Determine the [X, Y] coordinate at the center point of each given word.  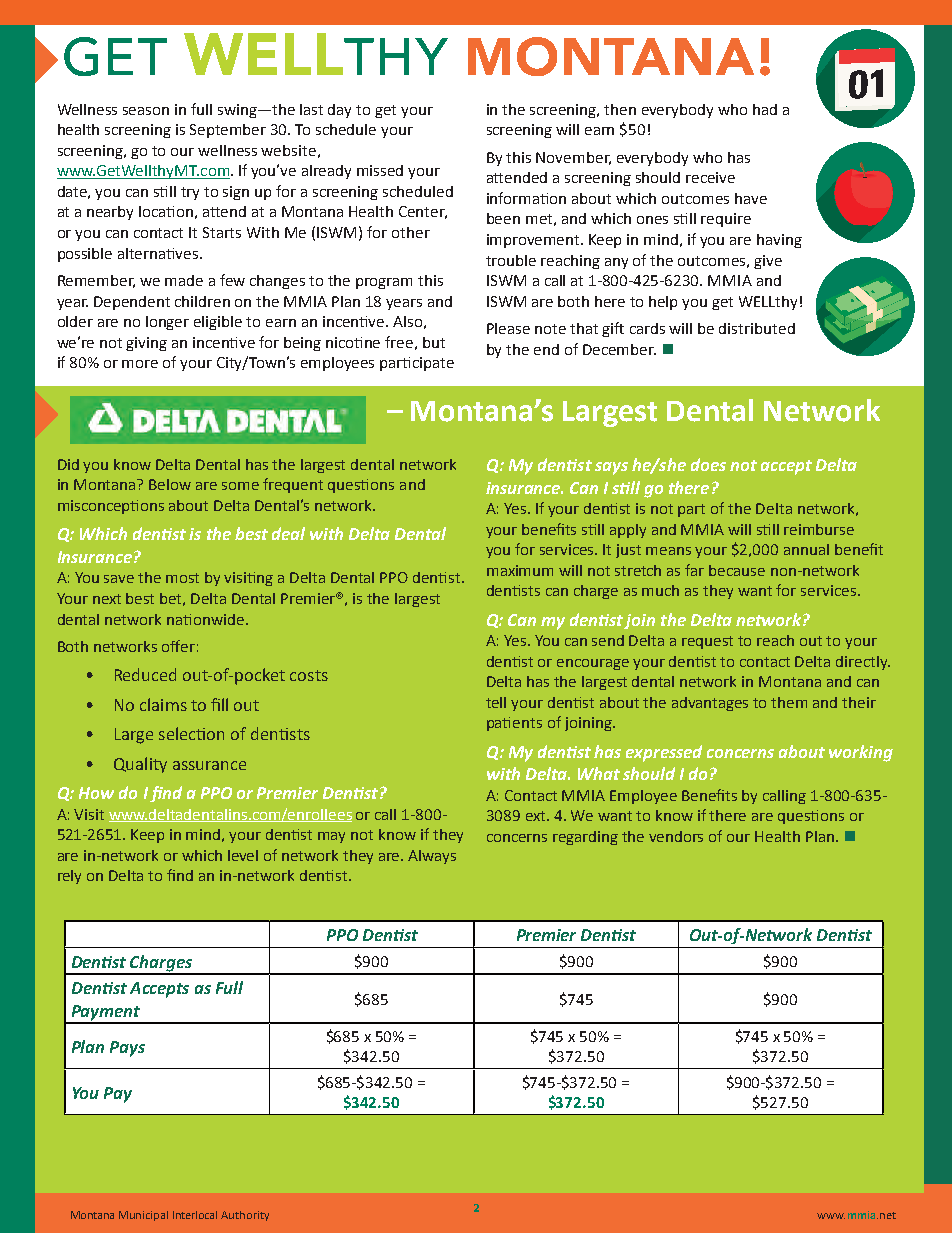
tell [496, 702]
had [765, 109]
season [146, 111]
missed [380, 170]
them [789, 702]
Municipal [143, 1216]
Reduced [145, 674]
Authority [245, 1216]
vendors [676, 836]
